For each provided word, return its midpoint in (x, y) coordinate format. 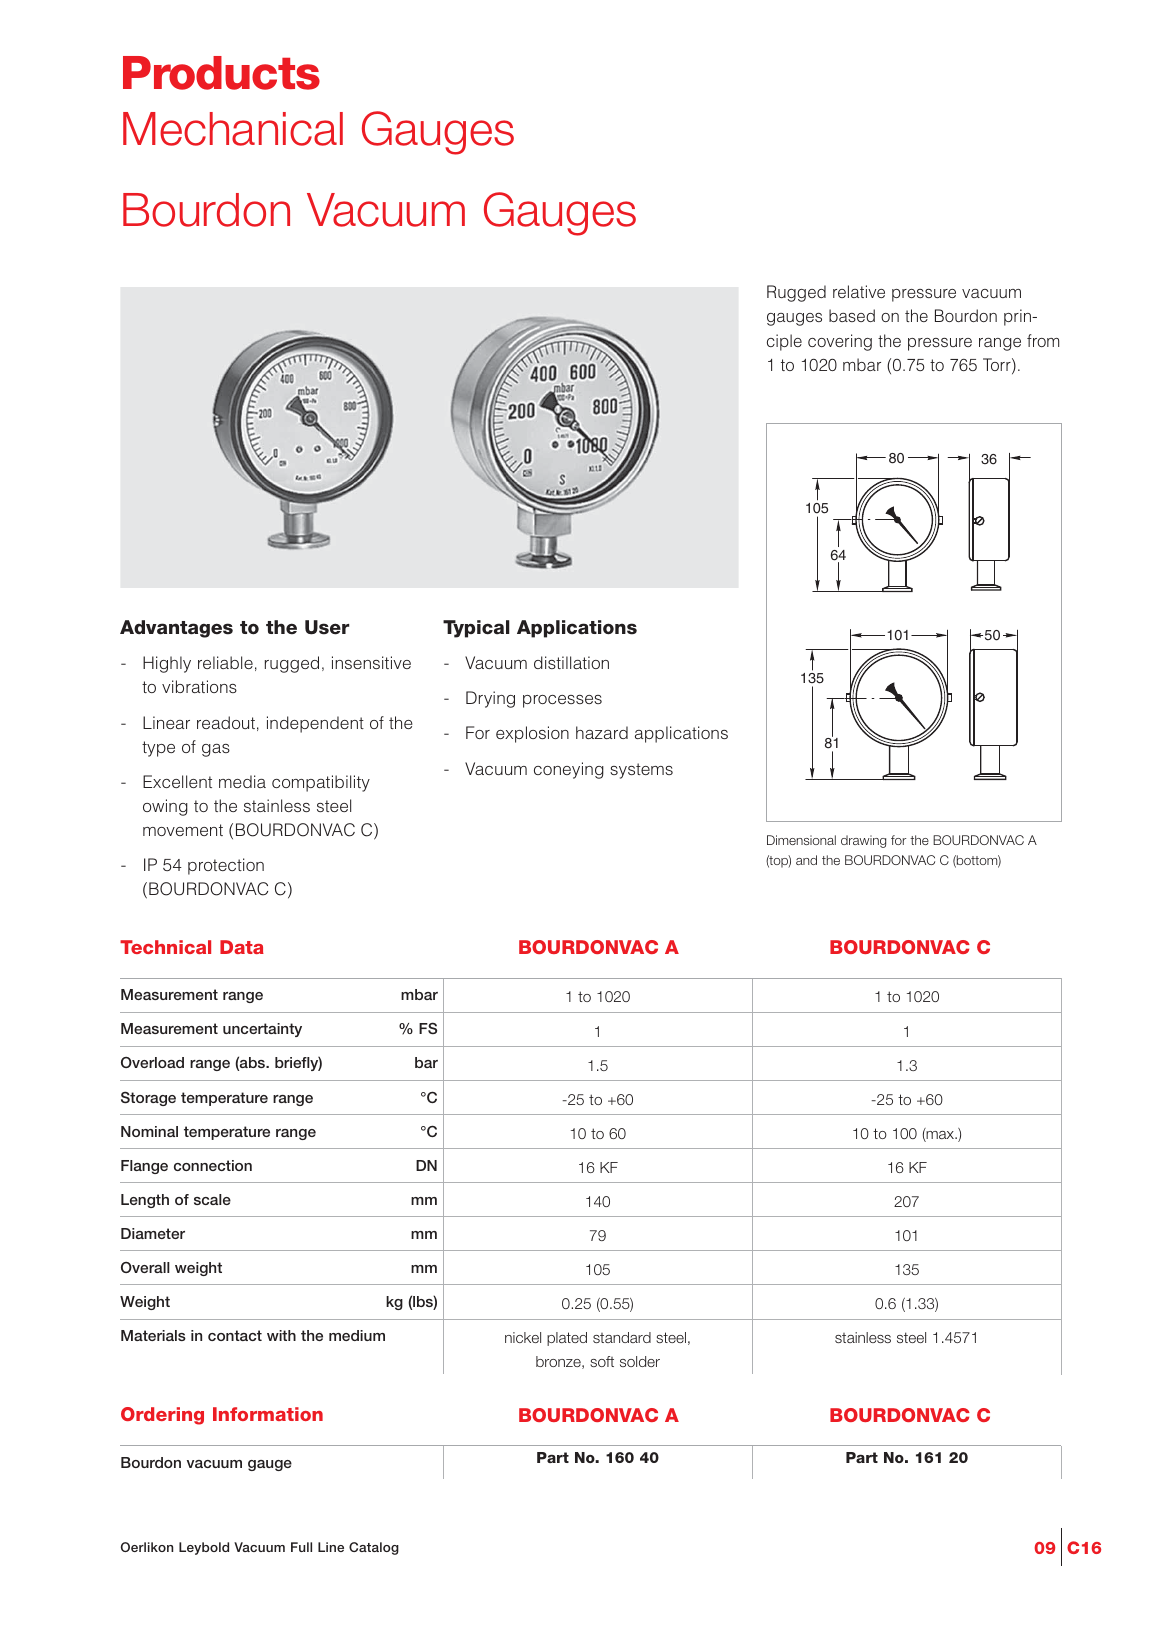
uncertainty (262, 1030)
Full (301, 1547)
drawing (863, 841)
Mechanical (233, 129)
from (1043, 340)
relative (859, 291)
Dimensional (801, 840)
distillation (571, 662)
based (852, 315)
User (327, 627)
